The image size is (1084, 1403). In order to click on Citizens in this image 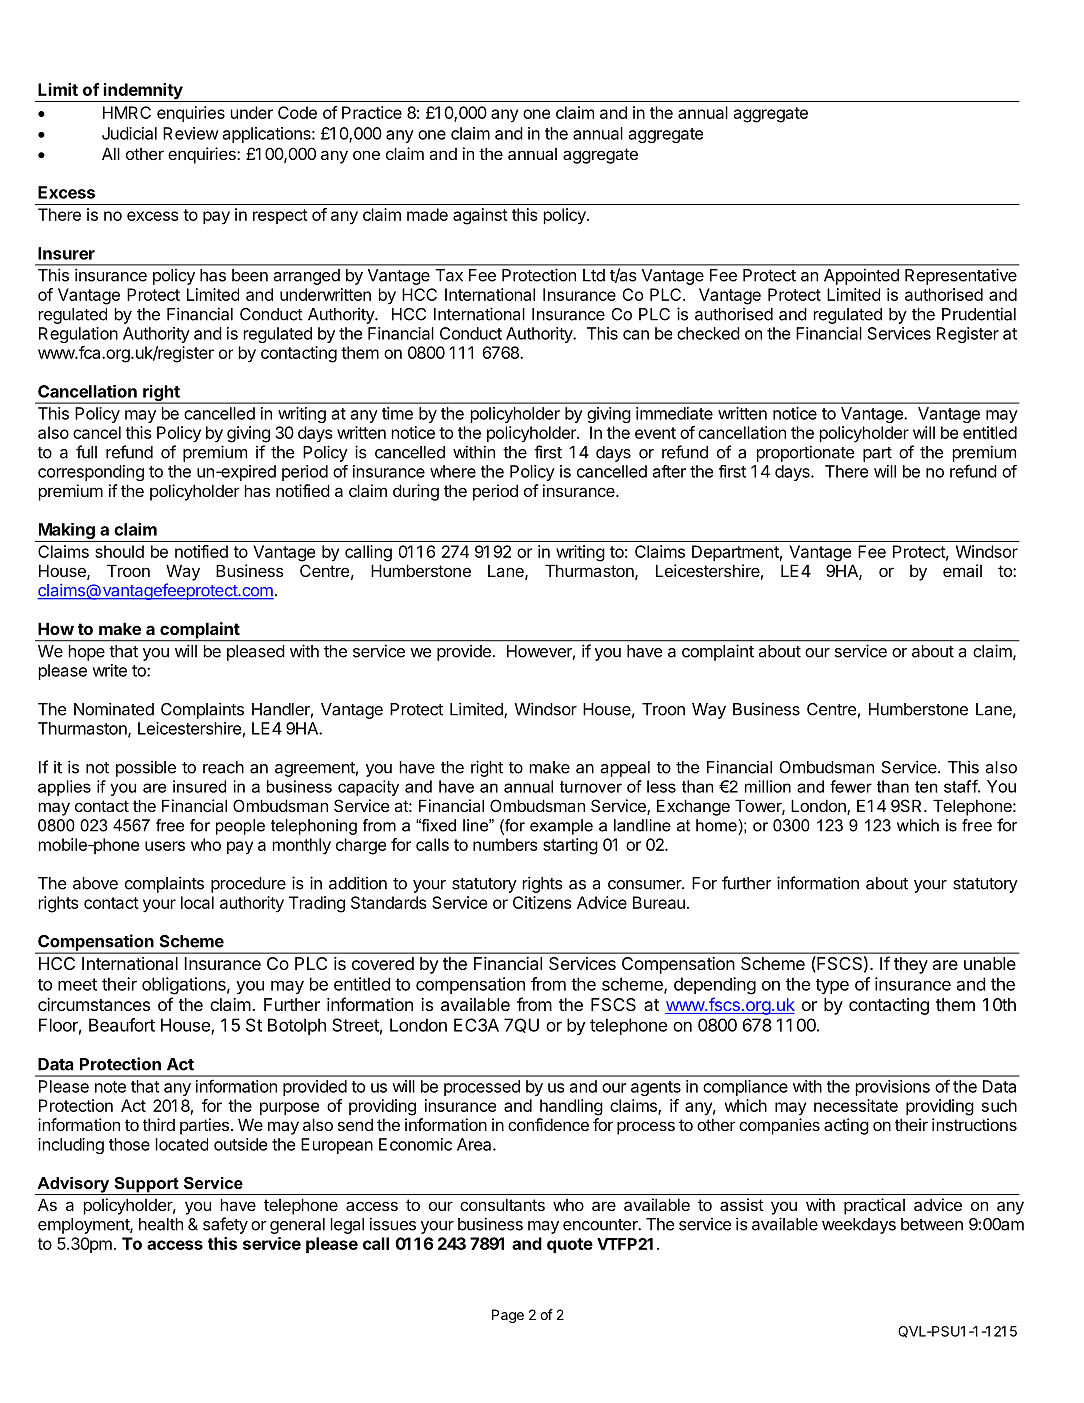, I will do `click(542, 902)`.
